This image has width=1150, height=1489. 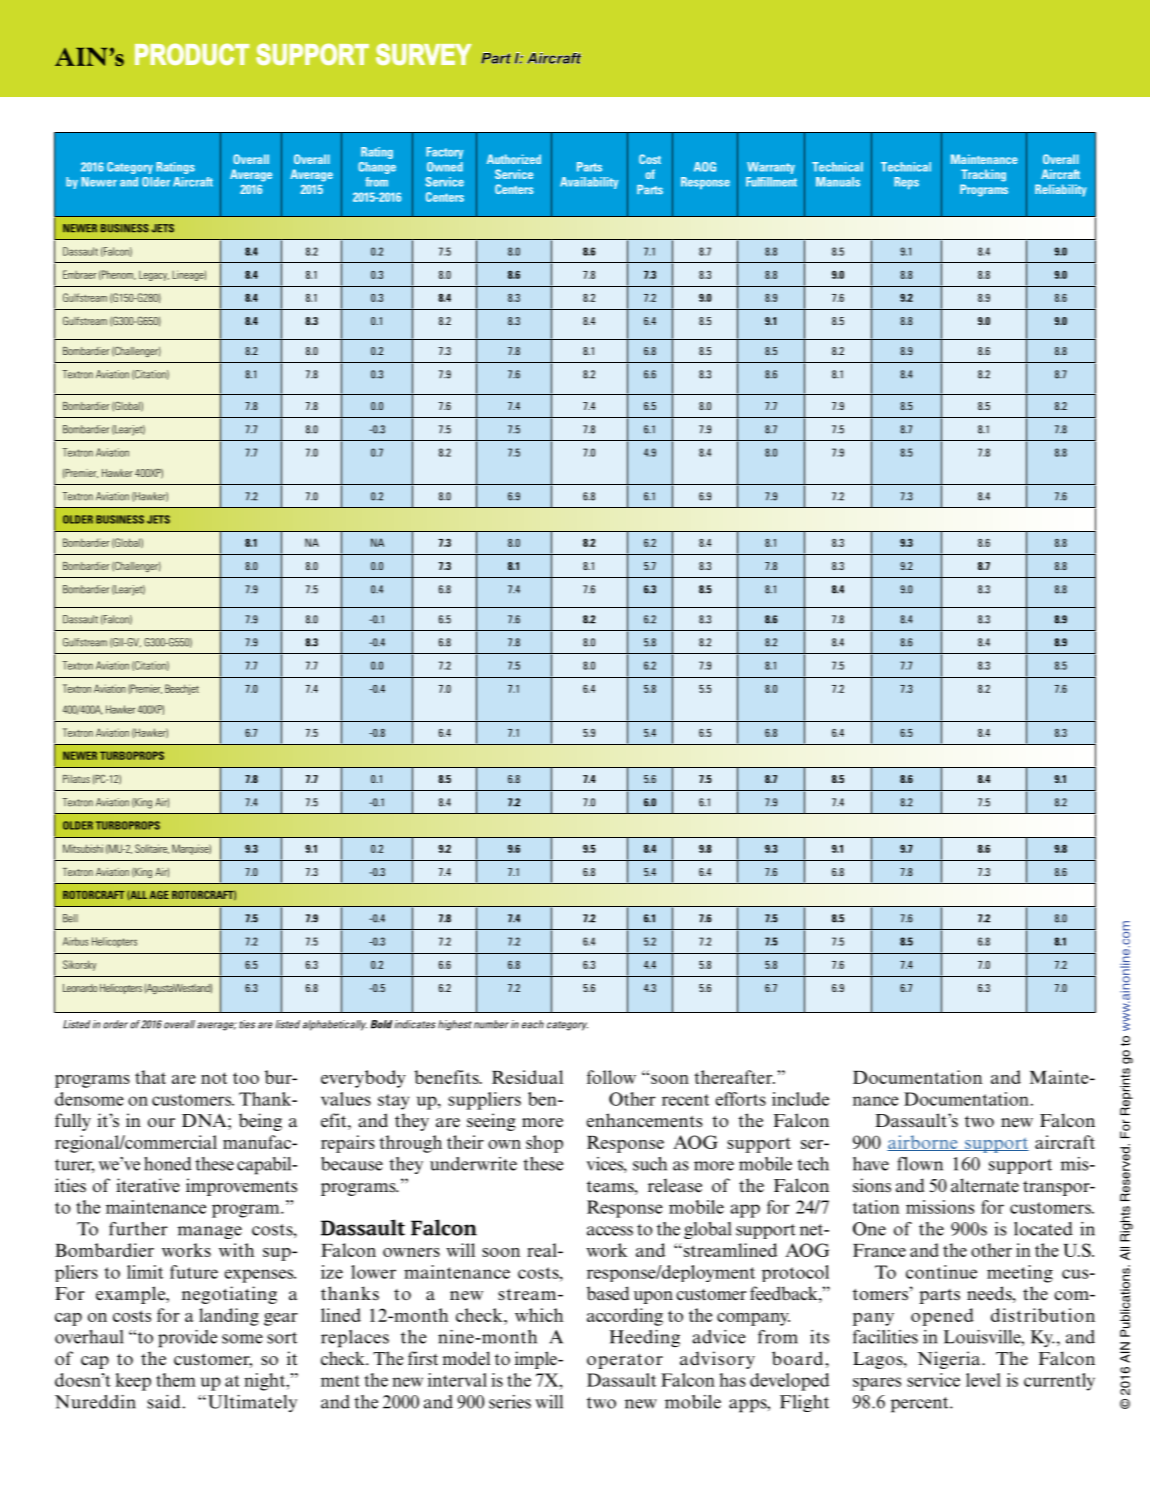 I want to click on operator, so click(x=625, y=1361).
